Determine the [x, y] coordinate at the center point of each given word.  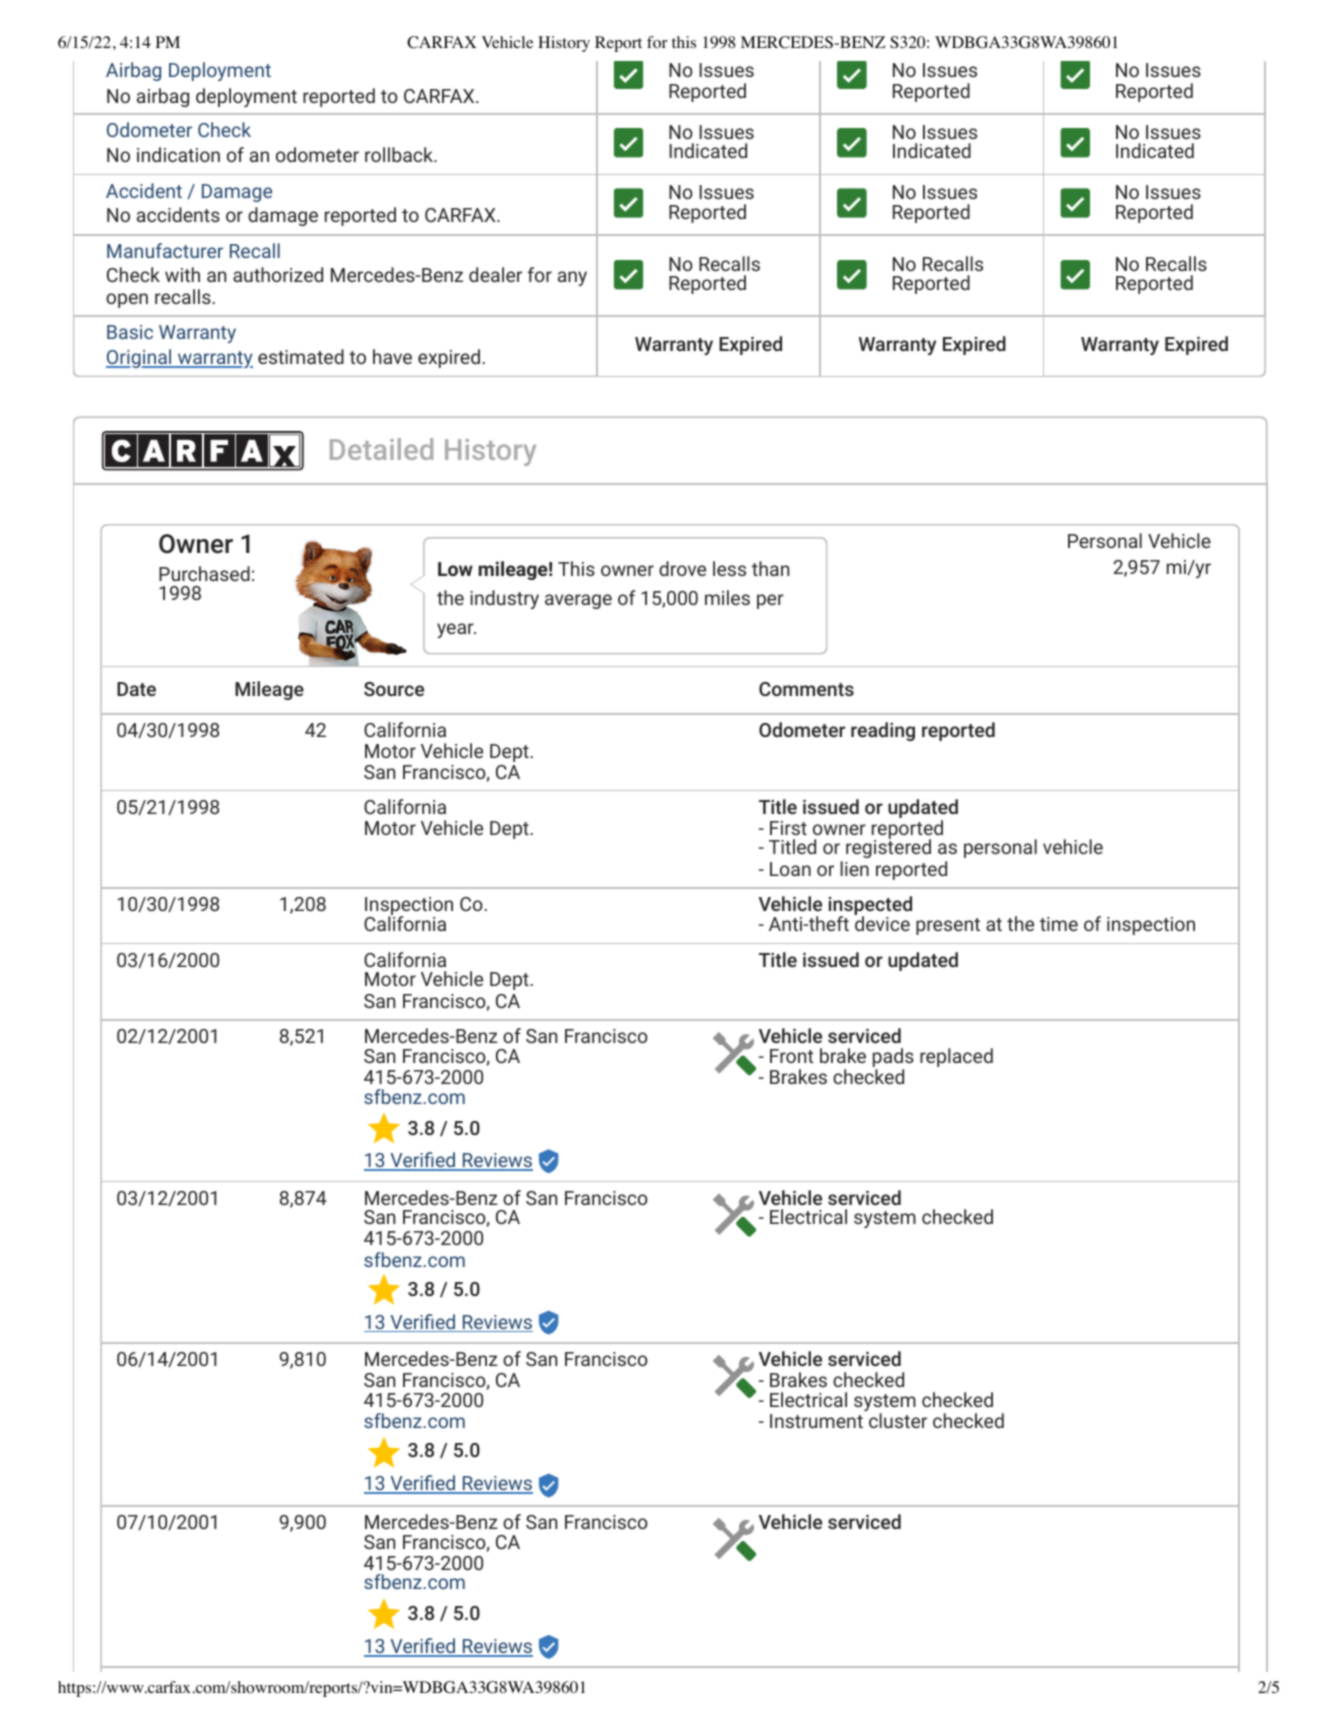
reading [883, 731]
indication [178, 154]
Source [394, 689]
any [572, 278]
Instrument [816, 1421]
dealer [495, 274]
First [788, 828]
